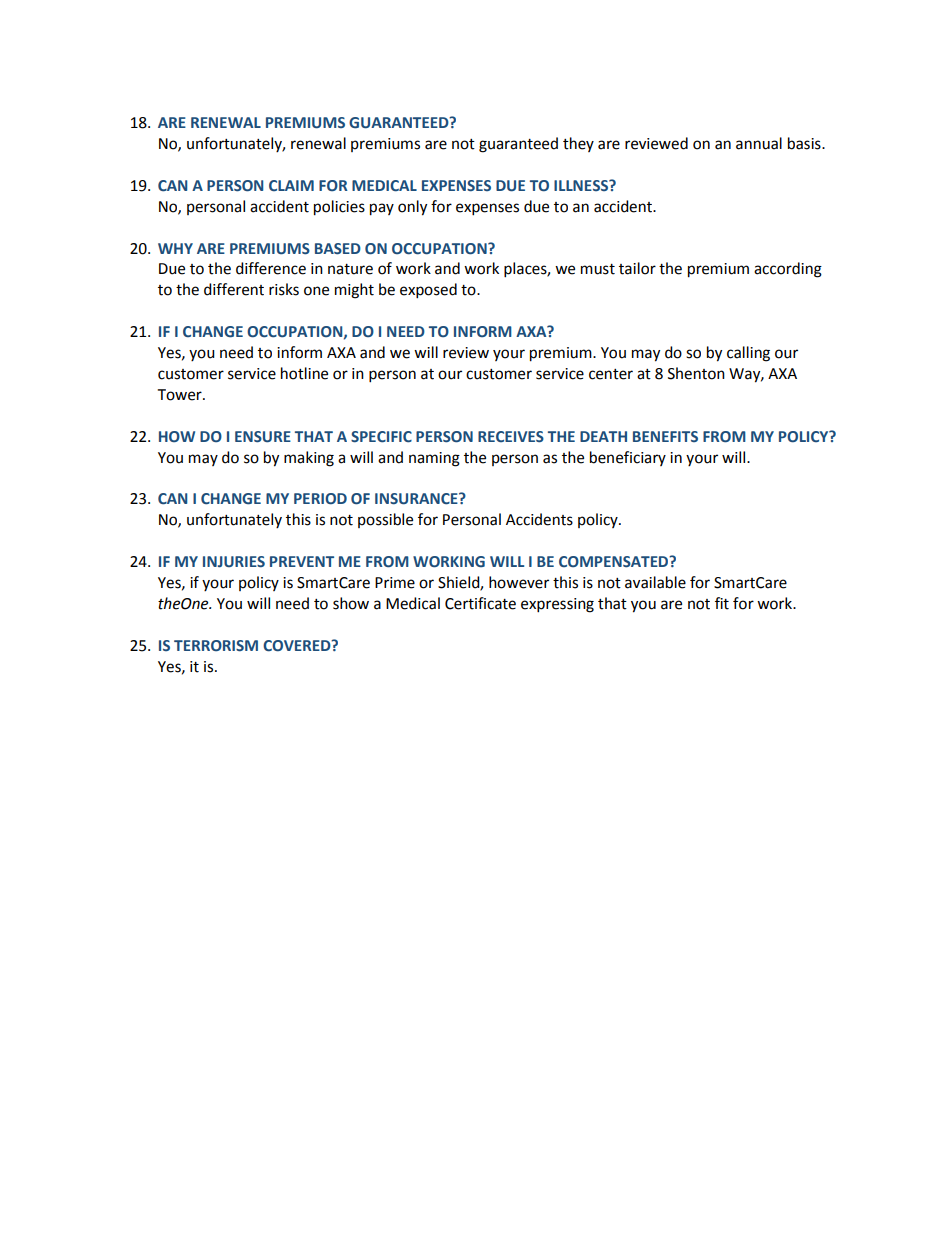 The image size is (952, 1233). I want to click on they, so click(578, 144).
